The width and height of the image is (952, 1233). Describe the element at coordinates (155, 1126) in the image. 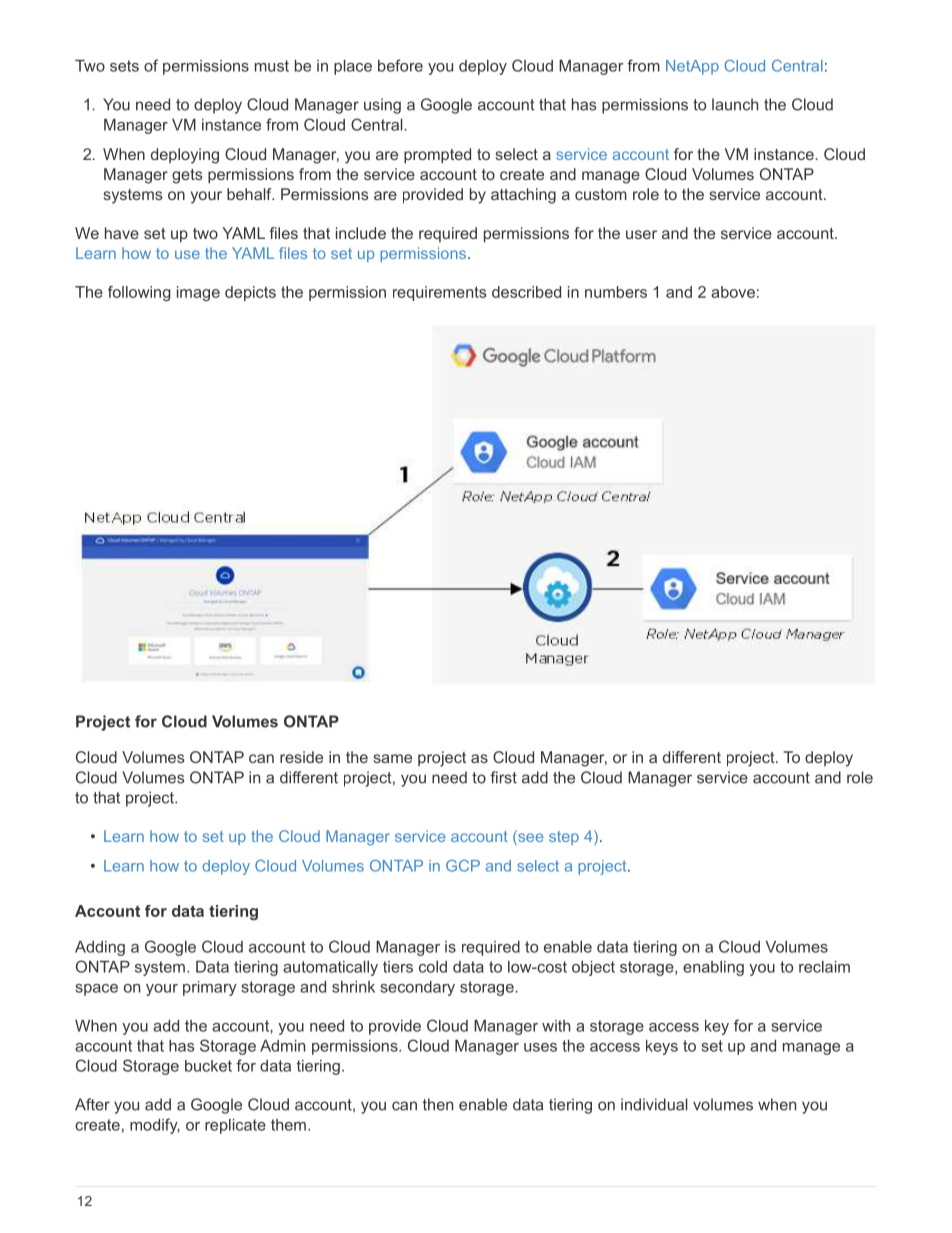

I see `modify` at that location.
